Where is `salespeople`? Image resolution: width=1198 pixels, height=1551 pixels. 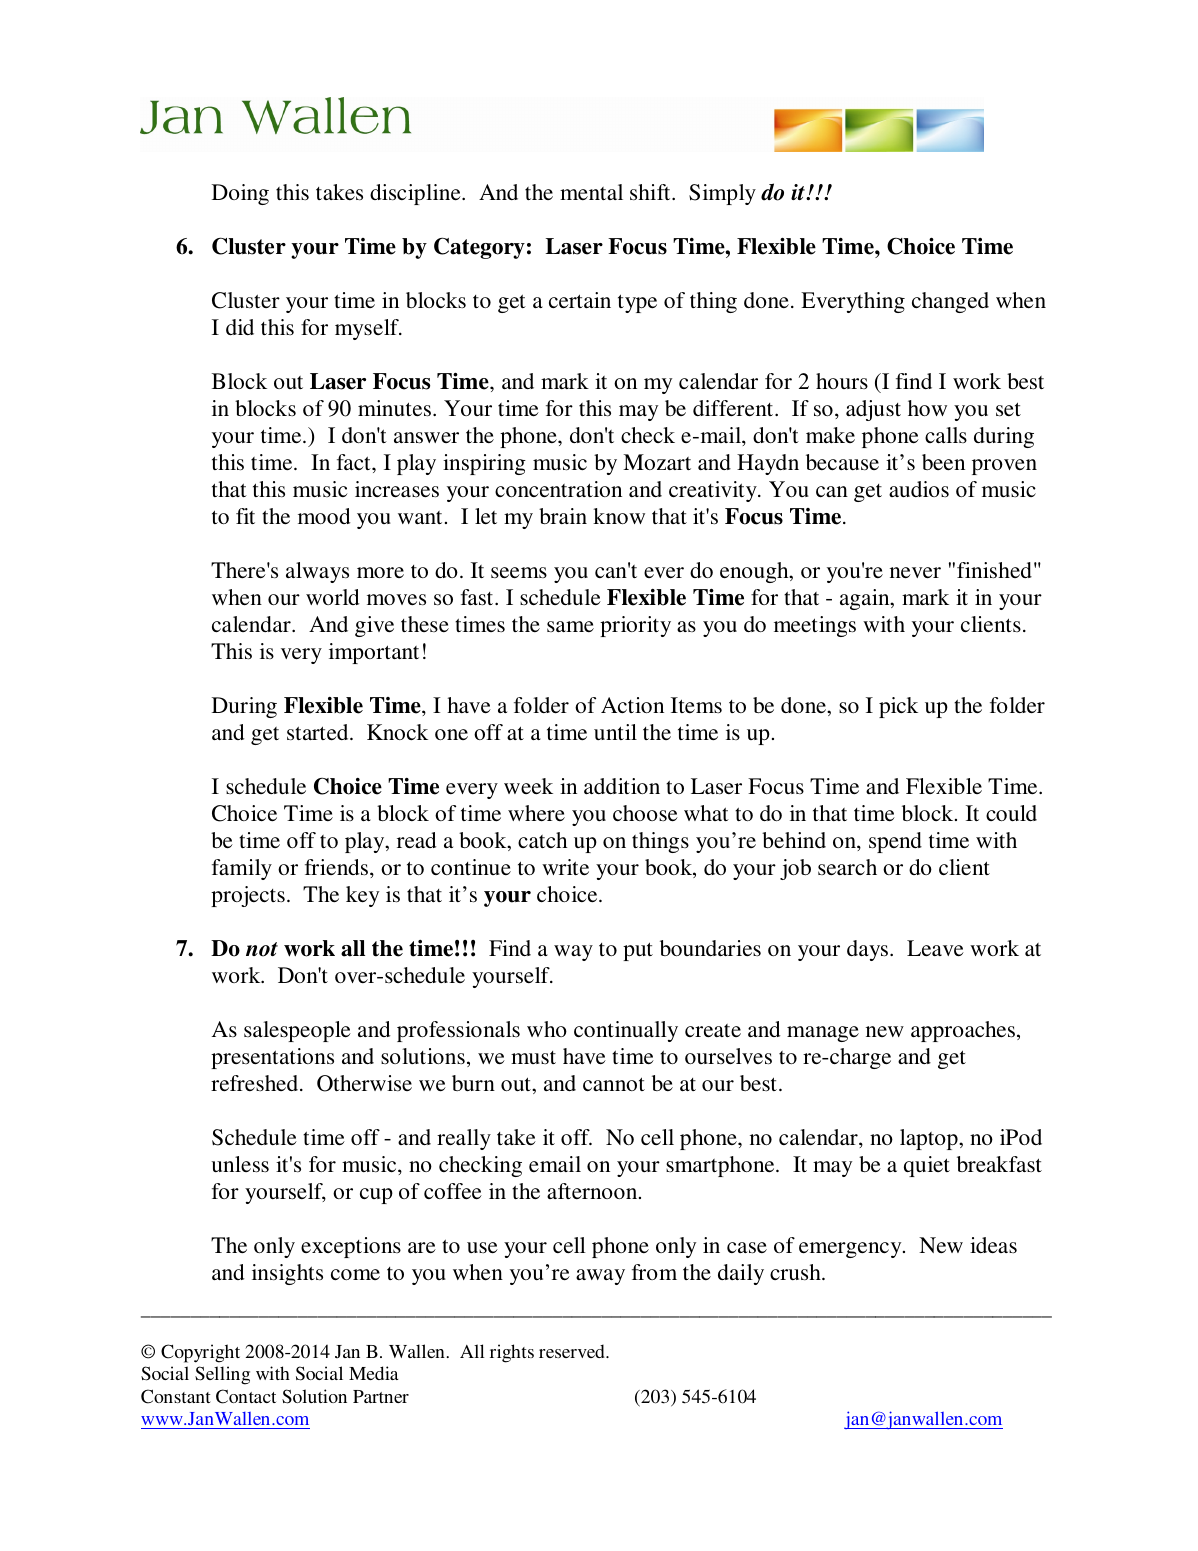
salespeople is located at coordinates (297, 1031).
